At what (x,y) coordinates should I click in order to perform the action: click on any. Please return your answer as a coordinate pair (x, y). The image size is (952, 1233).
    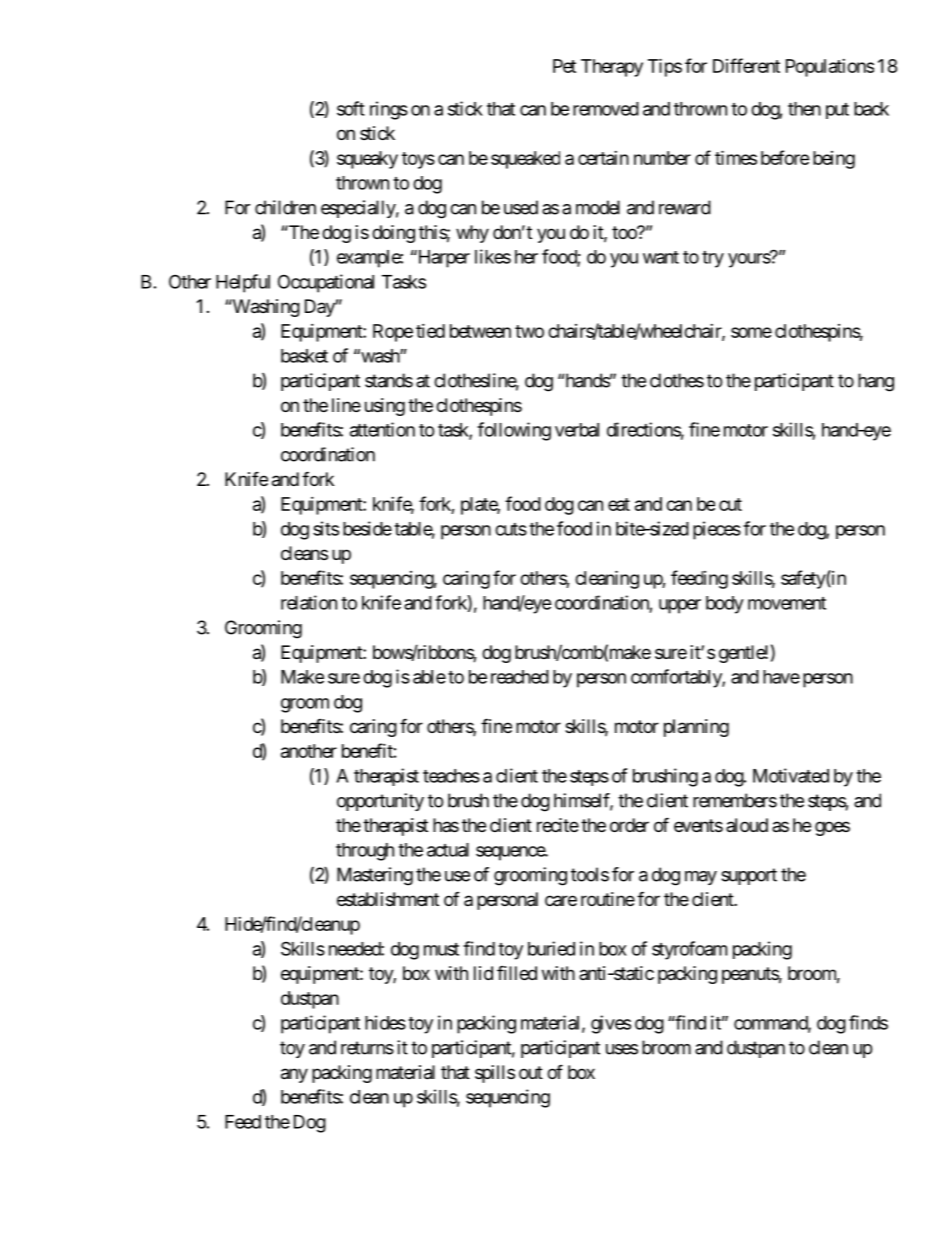
    Looking at the image, I should click on (294, 1075).
